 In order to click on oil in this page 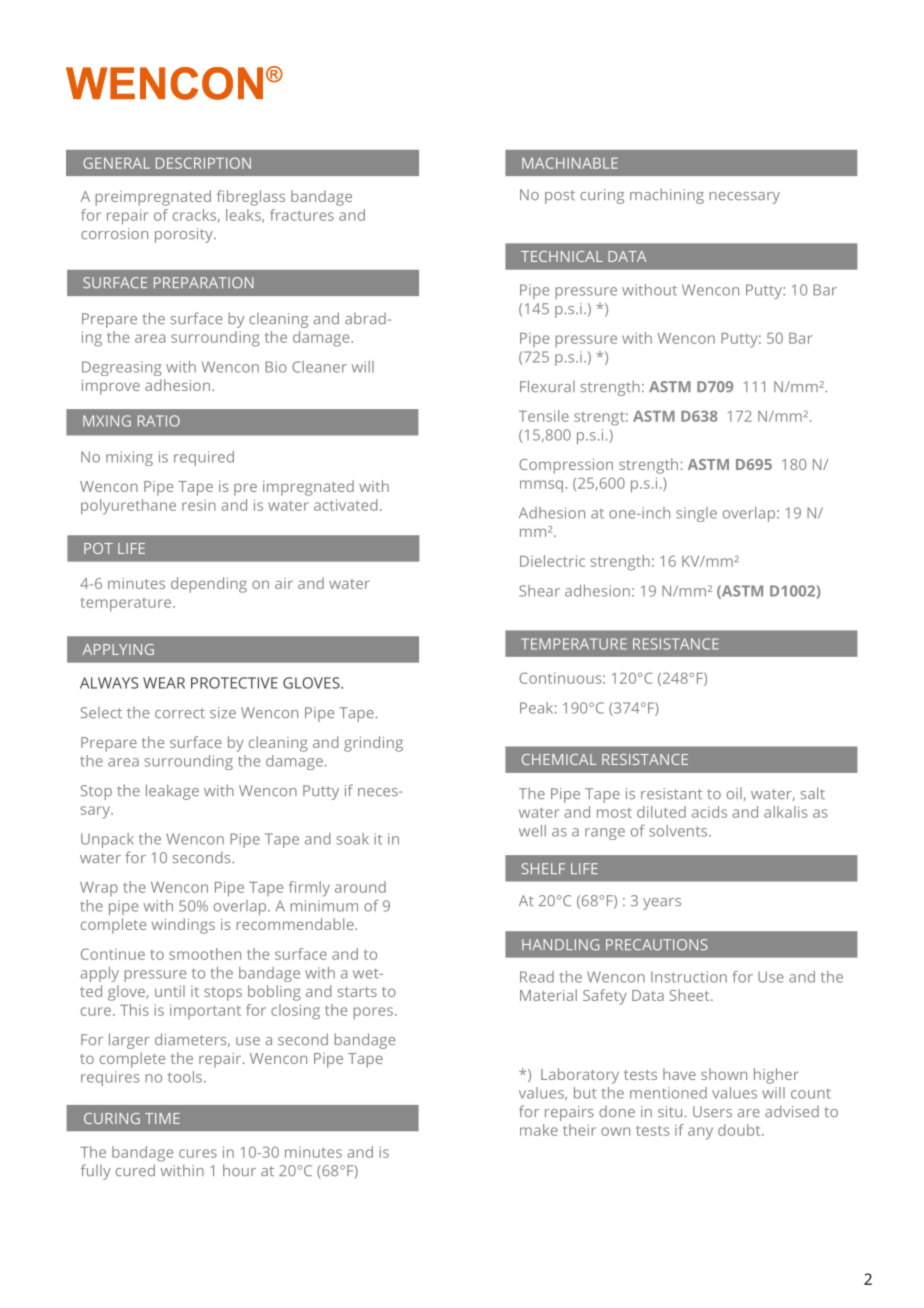, I will do `click(734, 793)`.
